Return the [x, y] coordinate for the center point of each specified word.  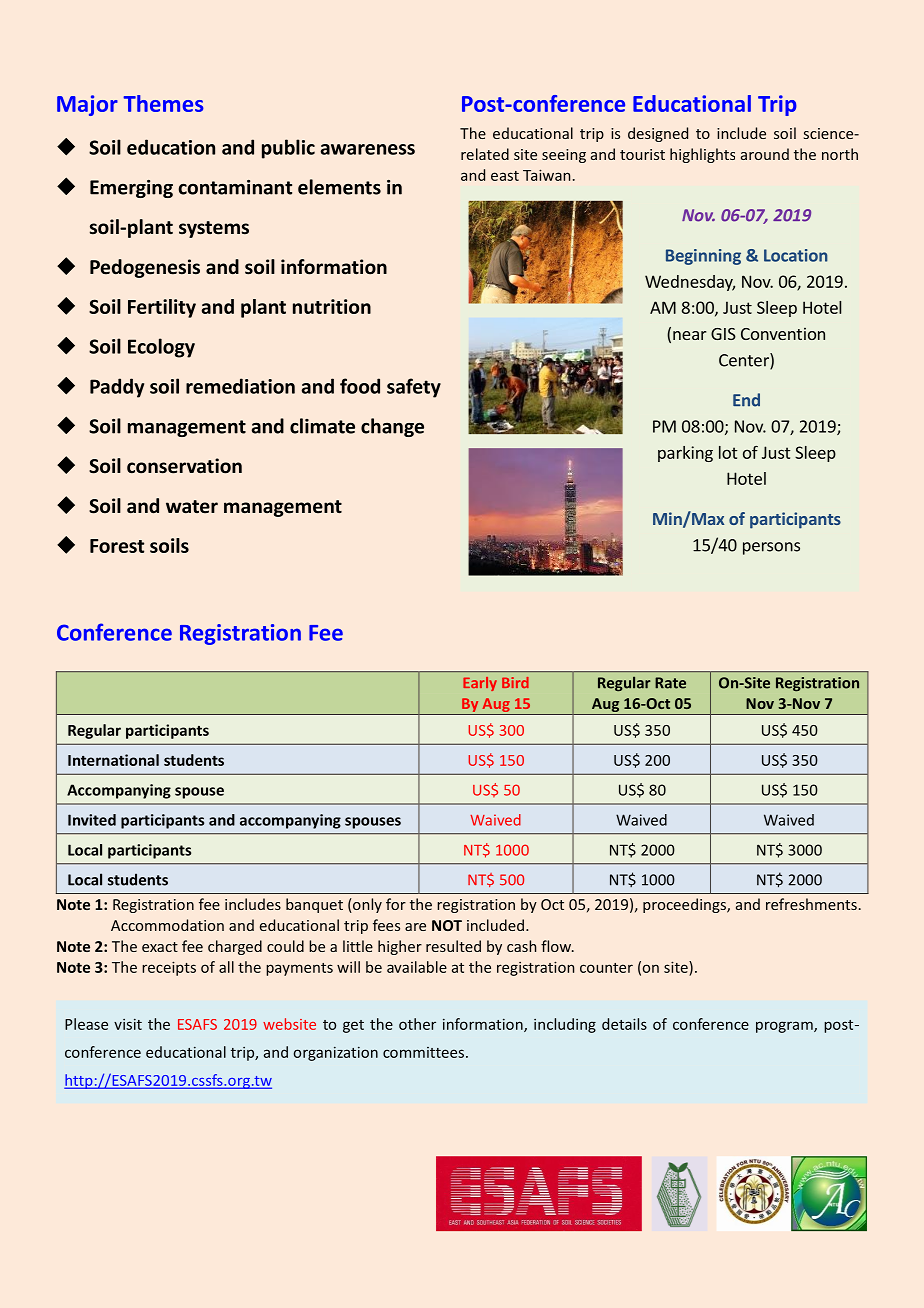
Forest [117, 546]
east [505, 176]
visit [128, 1024]
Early [480, 684]
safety [414, 388]
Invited [92, 820]
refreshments [811, 904]
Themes [163, 103]
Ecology [161, 348]
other [417, 1024]
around [765, 154]
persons [771, 548]
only [366, 905]
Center [745, 361]
